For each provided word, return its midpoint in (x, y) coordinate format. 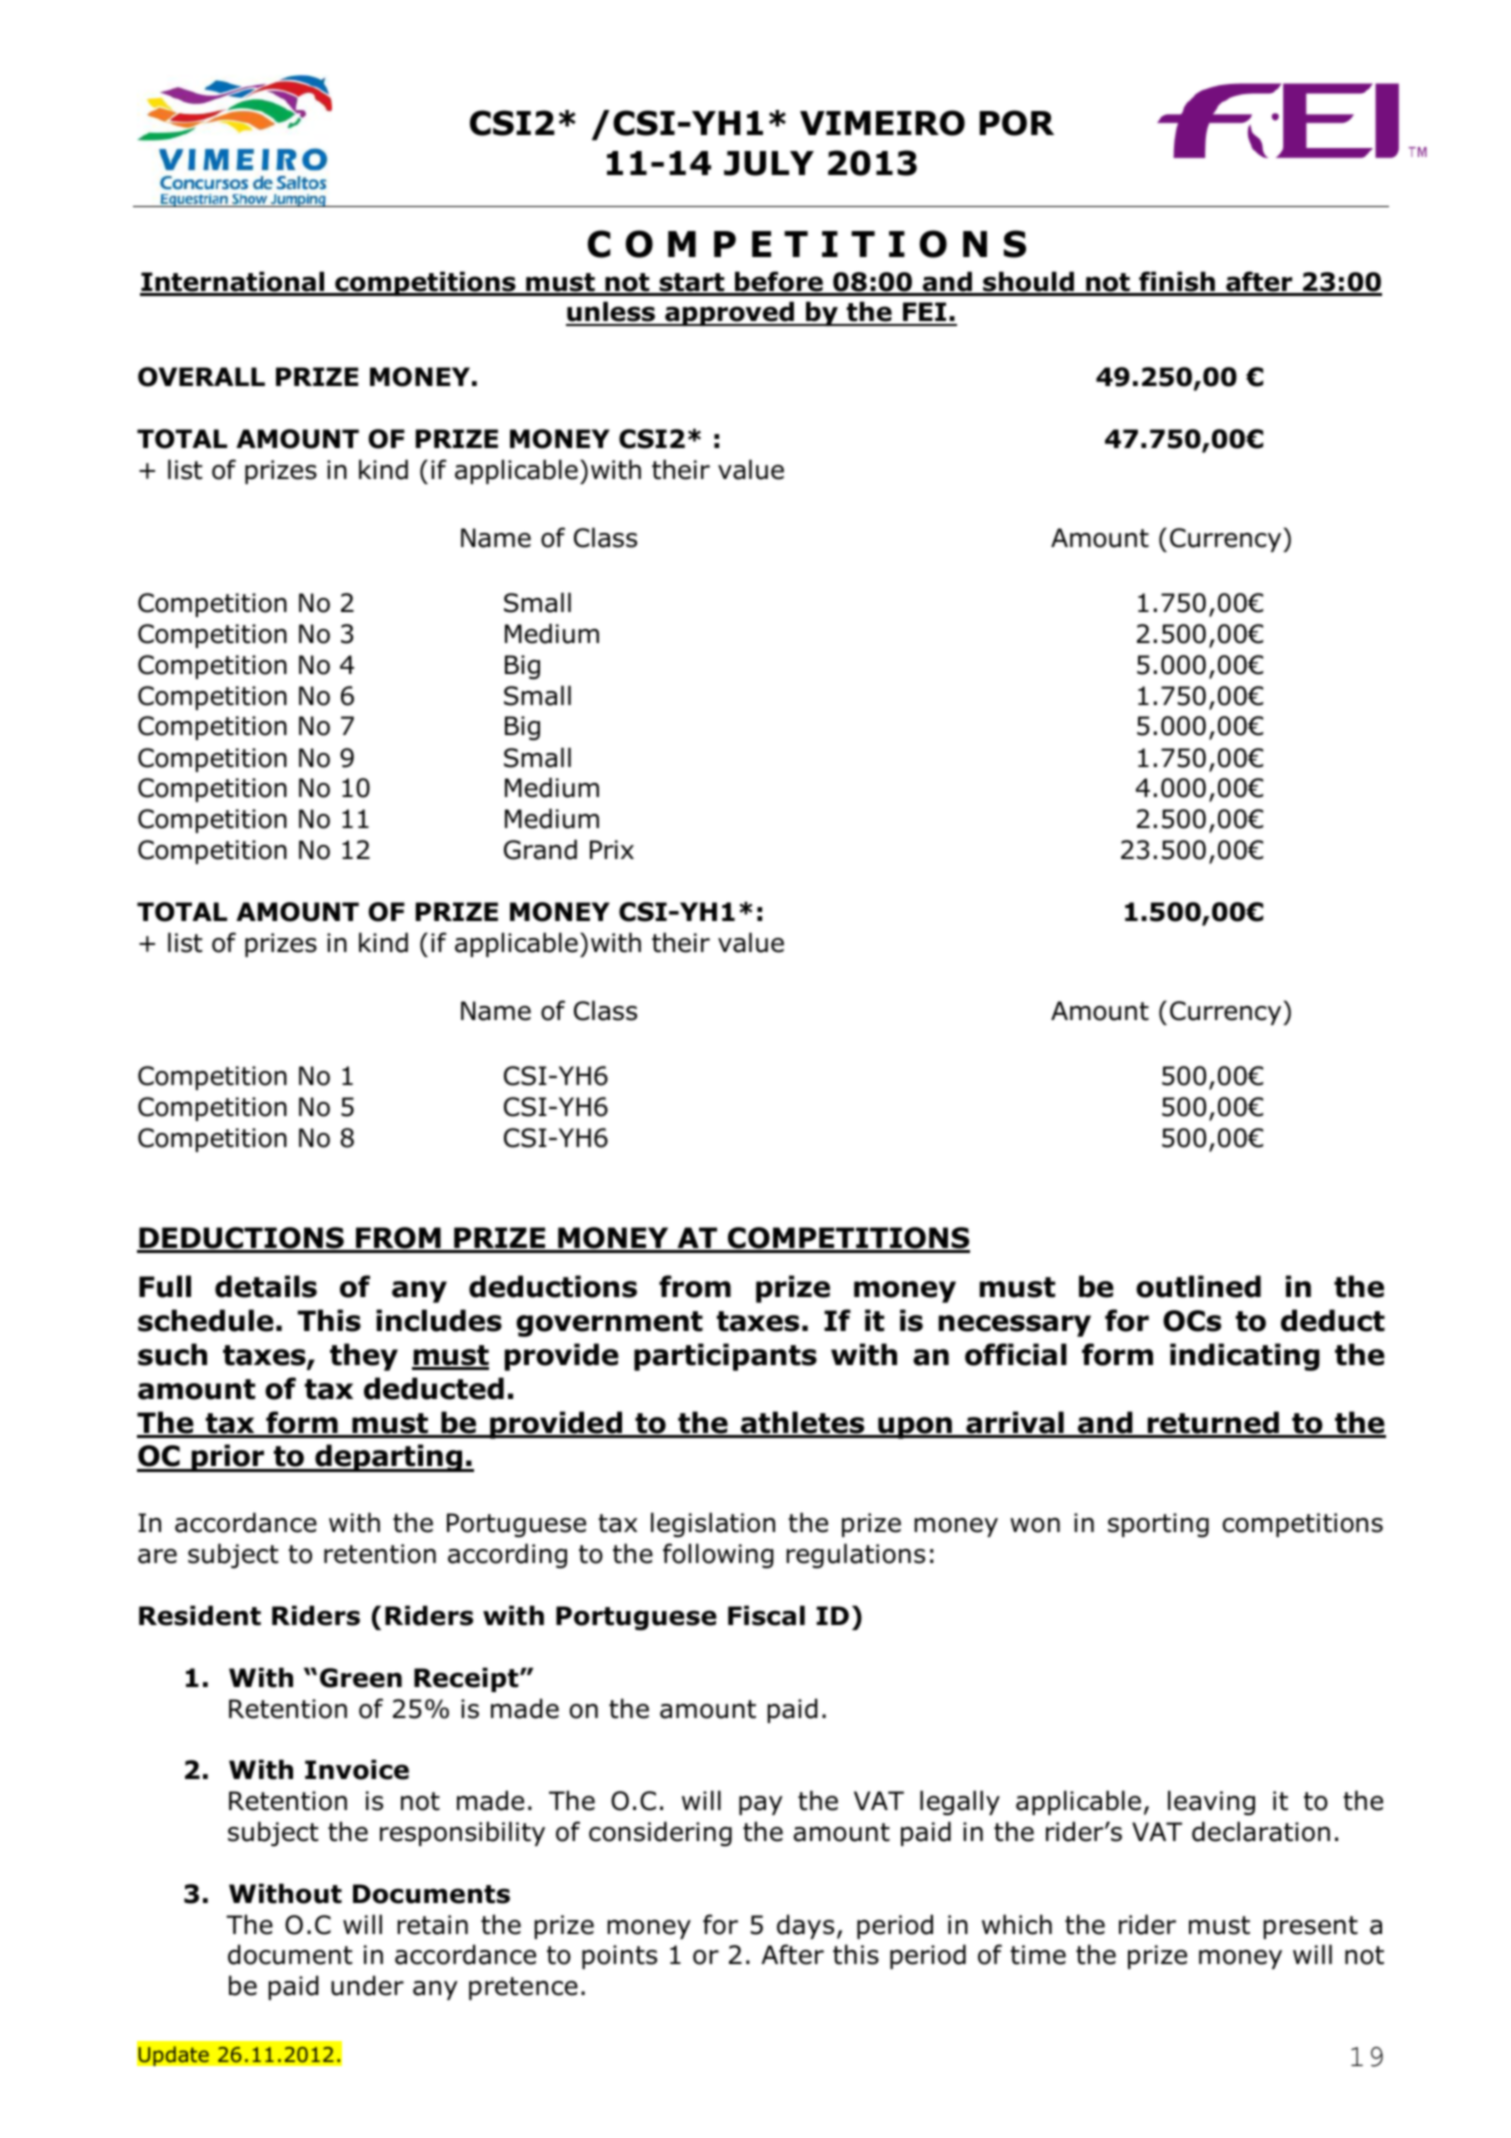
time (1038, 1955)
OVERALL (201, 377)
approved (729, 313)
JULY (769, 163)
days (805, 1926)
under (367, 1985)
